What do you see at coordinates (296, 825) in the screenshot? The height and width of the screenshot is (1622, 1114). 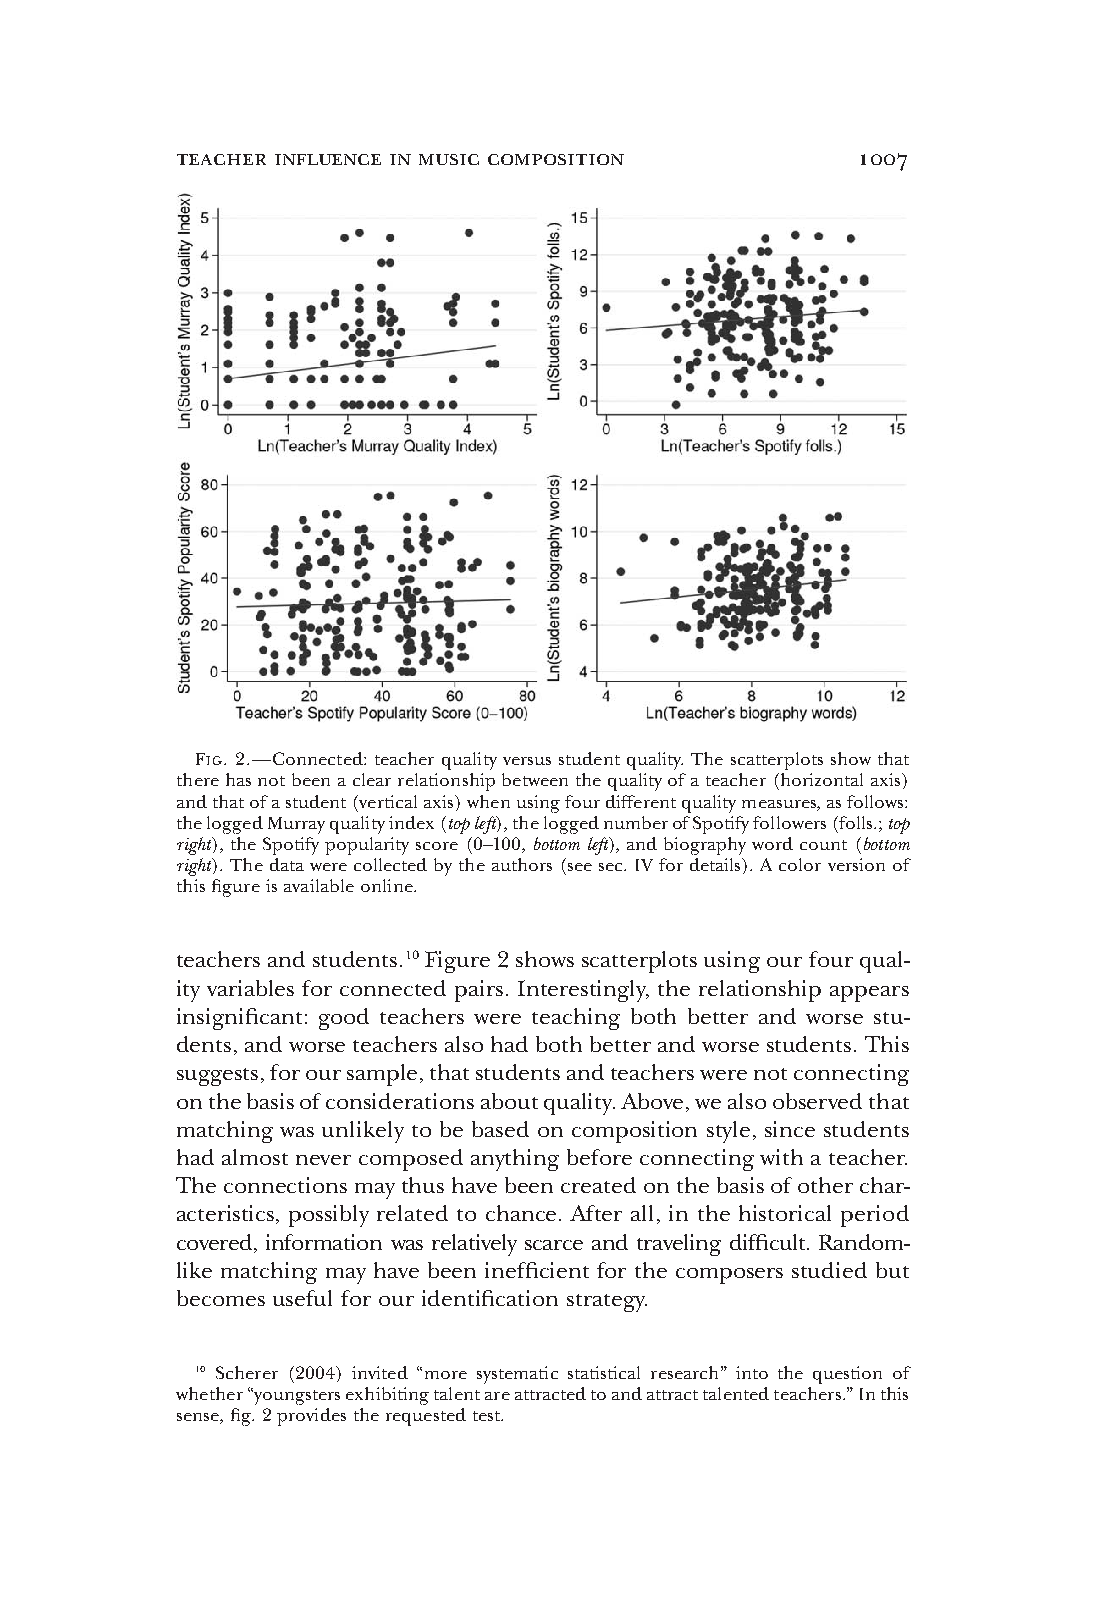 I see `Murray` at bounding box center [296, 825].
